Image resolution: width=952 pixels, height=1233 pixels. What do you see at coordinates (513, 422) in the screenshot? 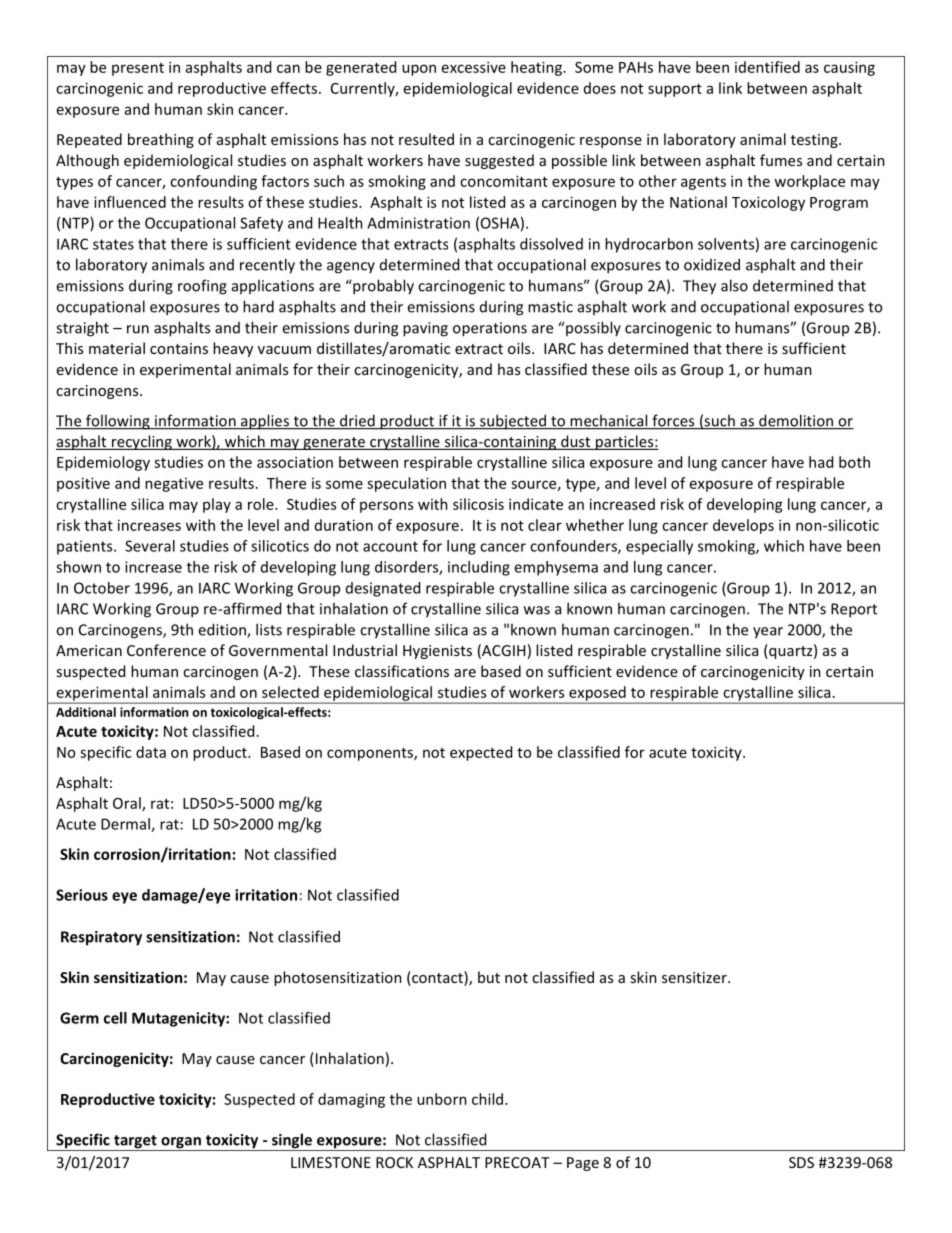
I see `subjected` at bounding box center [513, 422].
